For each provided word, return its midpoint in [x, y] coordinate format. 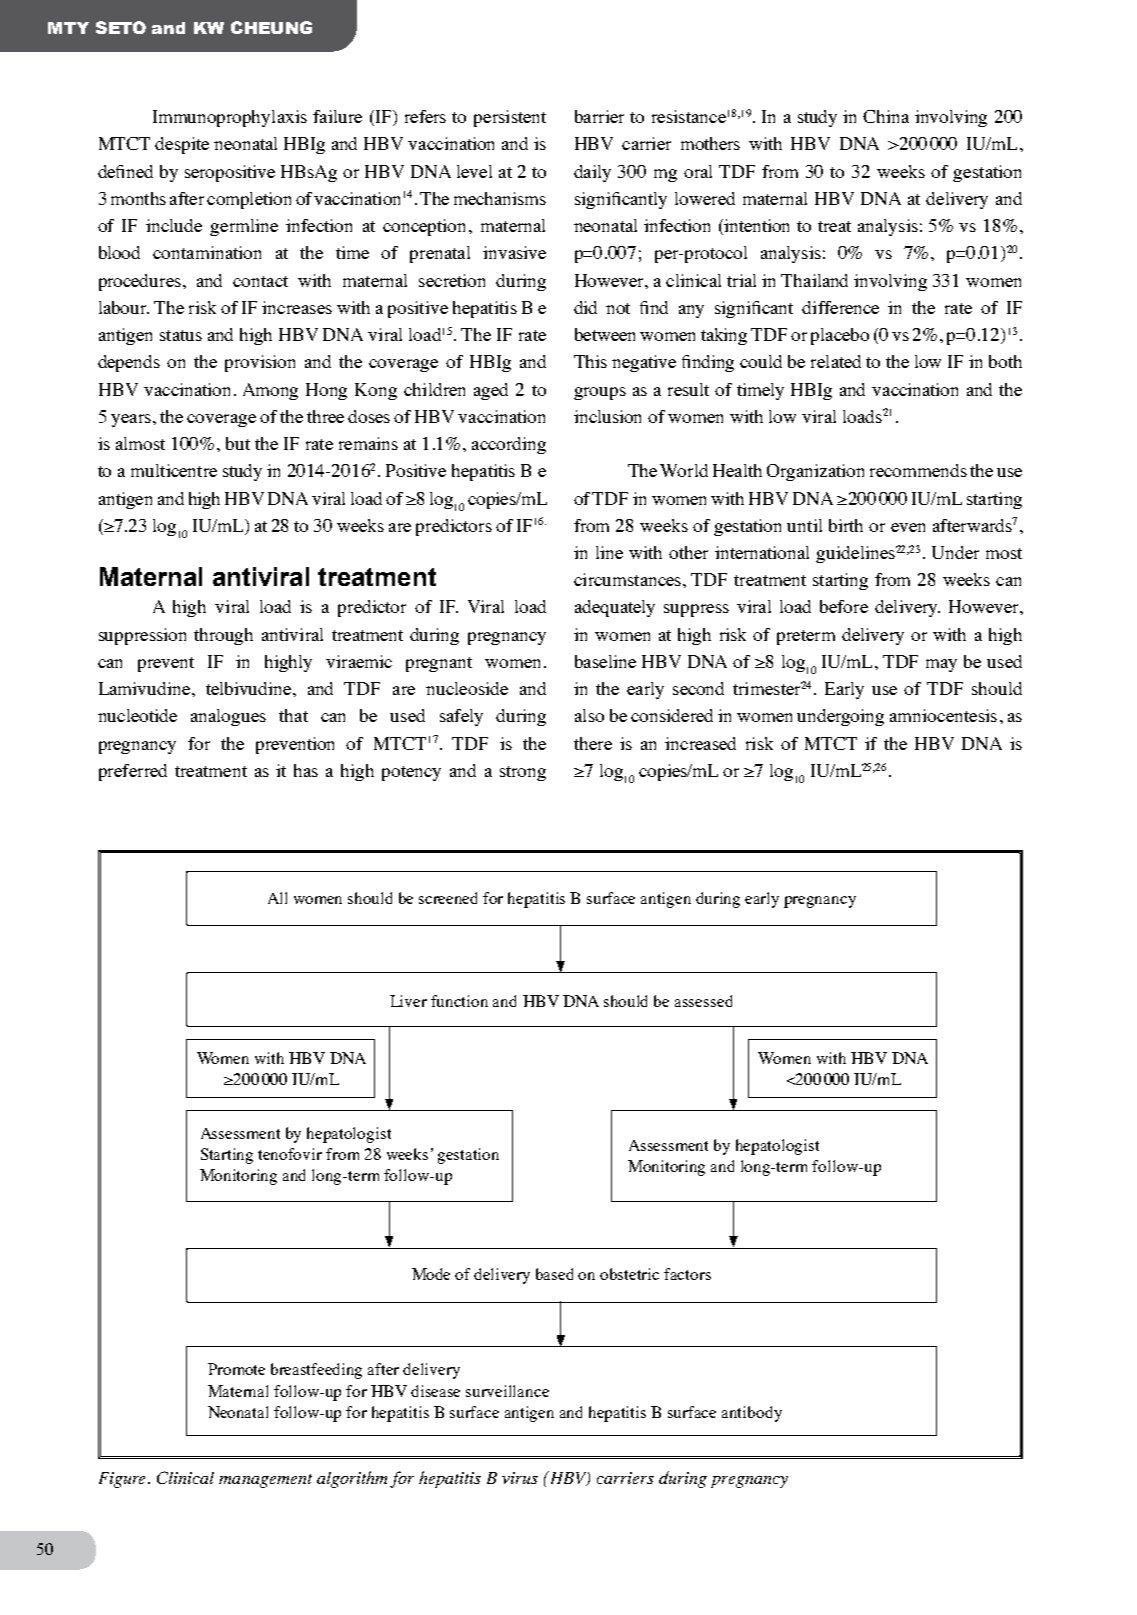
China [886, 116]
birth [846, 525]
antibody [752, 1414]
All [277, 898]
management [265, 1481]
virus [520, 1478]
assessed [703, 1001]
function [459, 1001]
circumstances [629, 579]
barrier [599, 116]
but [238, 443]
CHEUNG [271, 27]
